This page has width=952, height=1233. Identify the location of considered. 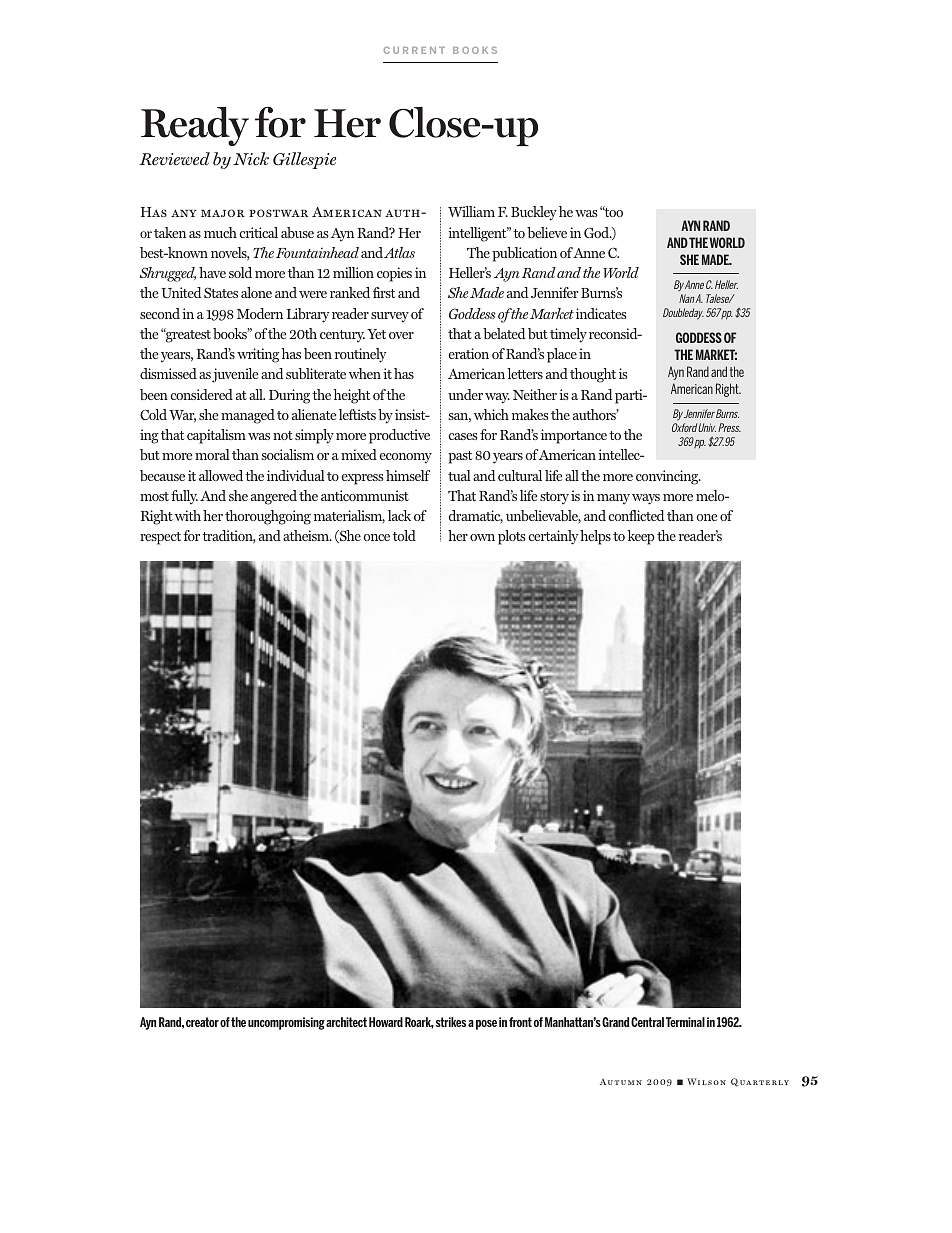
(201, 394).
